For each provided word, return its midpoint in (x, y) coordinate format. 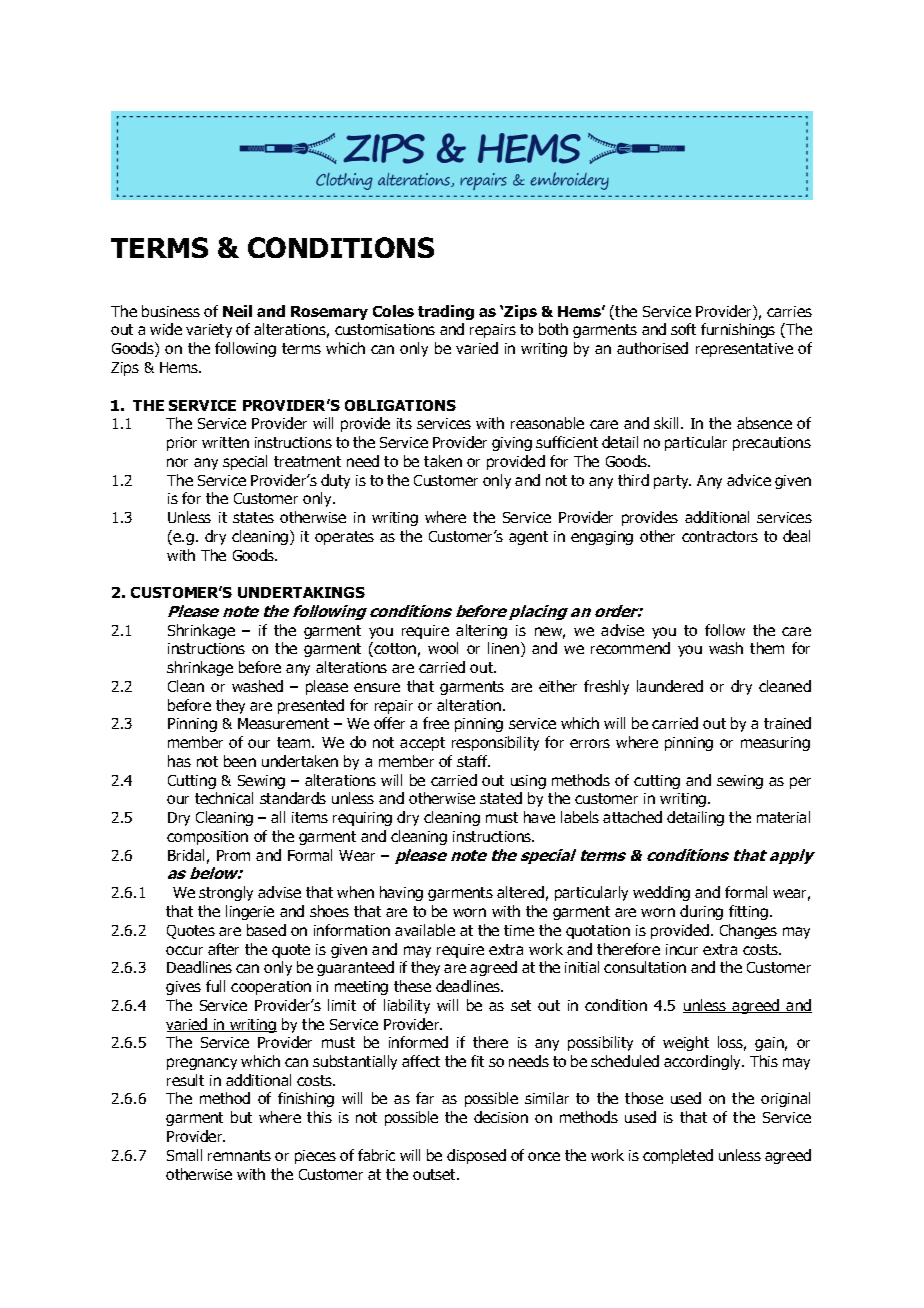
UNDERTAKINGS (301, 592)
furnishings (738, 330)
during (701, 912)
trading (446, 312)
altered (520, 892)
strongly (226, 893)
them (767, 648)
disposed (476, 1156)
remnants (239, 1155)
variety (209, 331)
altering (481, 631)
